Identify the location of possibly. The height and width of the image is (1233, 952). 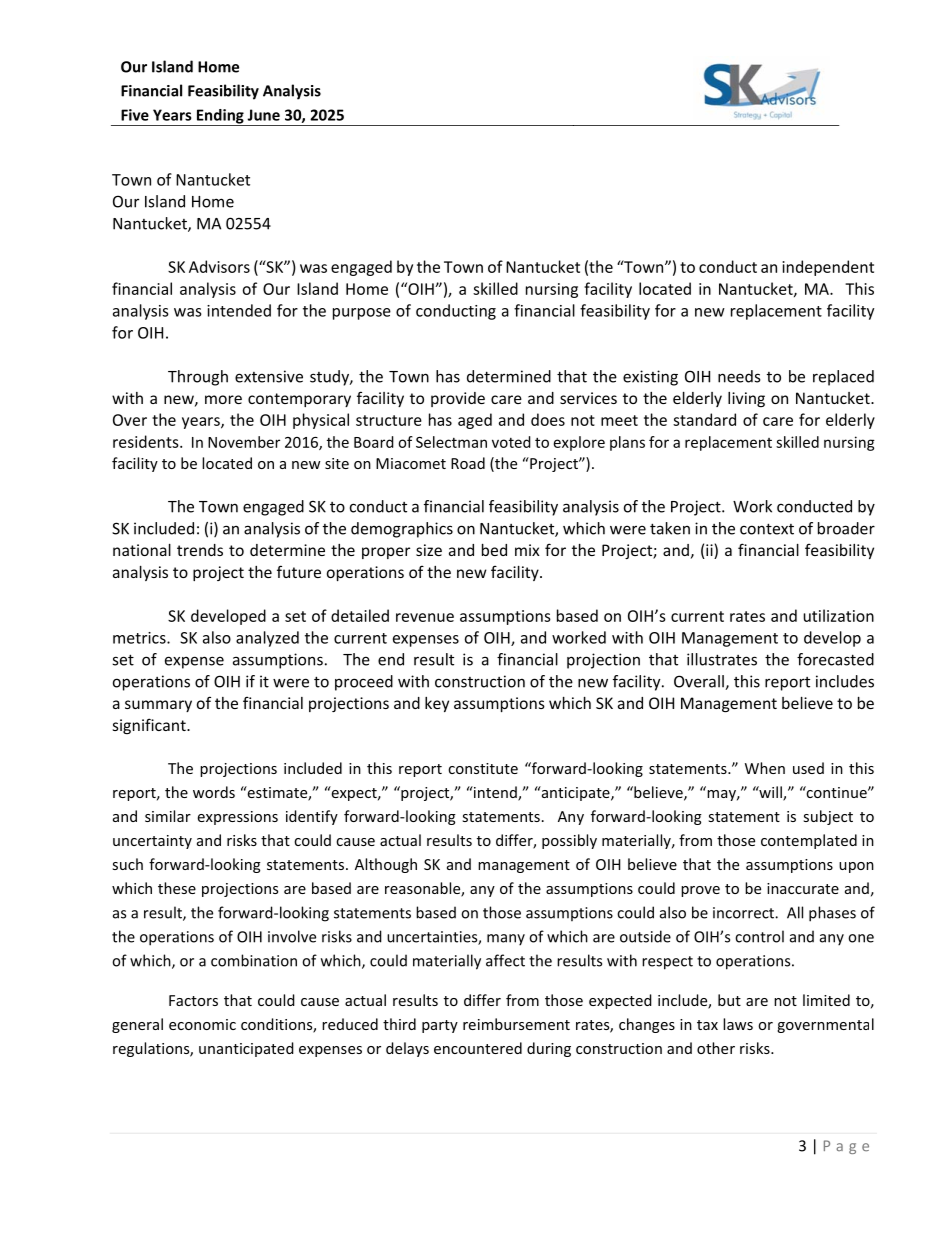
(569, 841).
